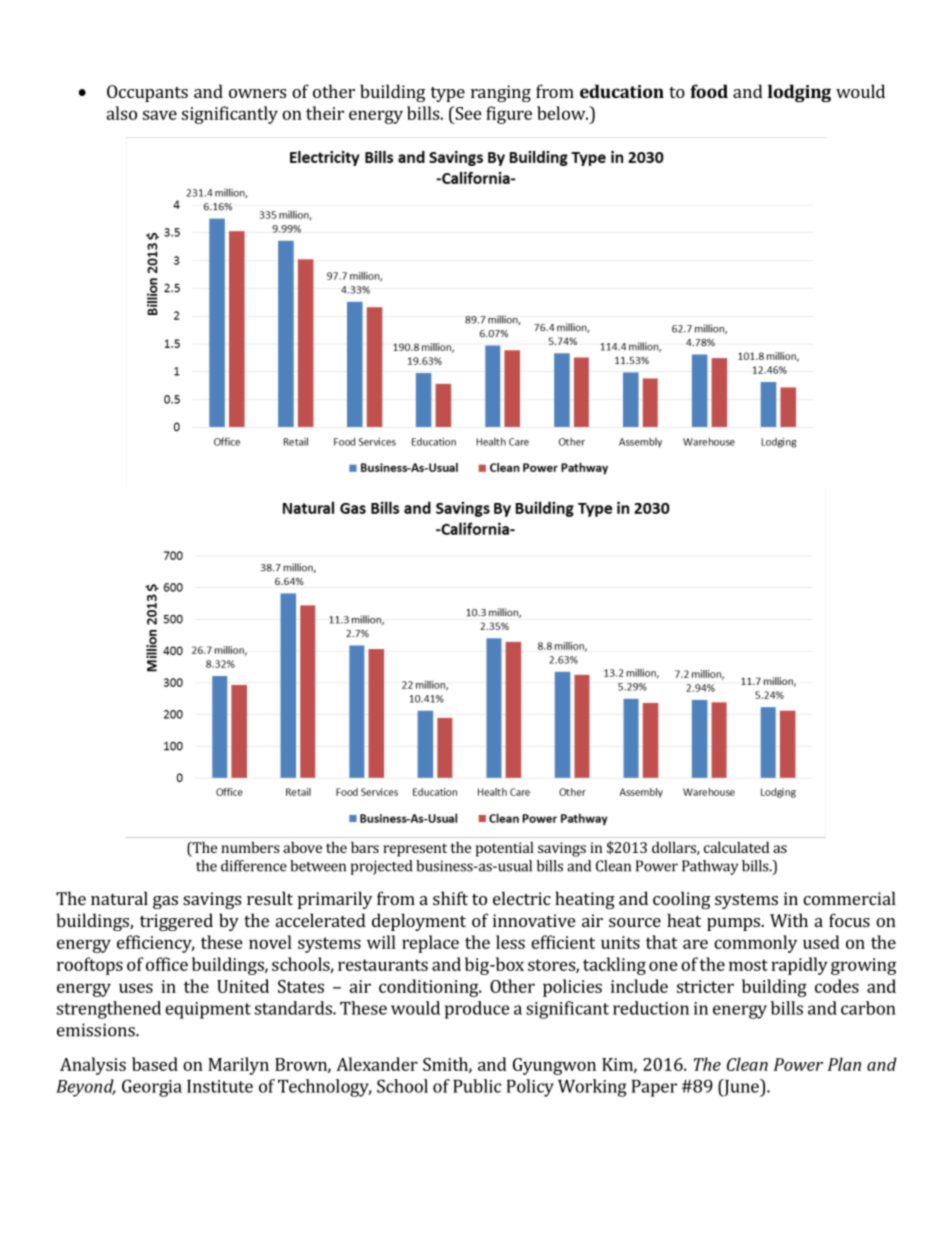  What do you see at coordinates (250, 847) in the document?
I see `numbers` at bounding box center [250, 847].
